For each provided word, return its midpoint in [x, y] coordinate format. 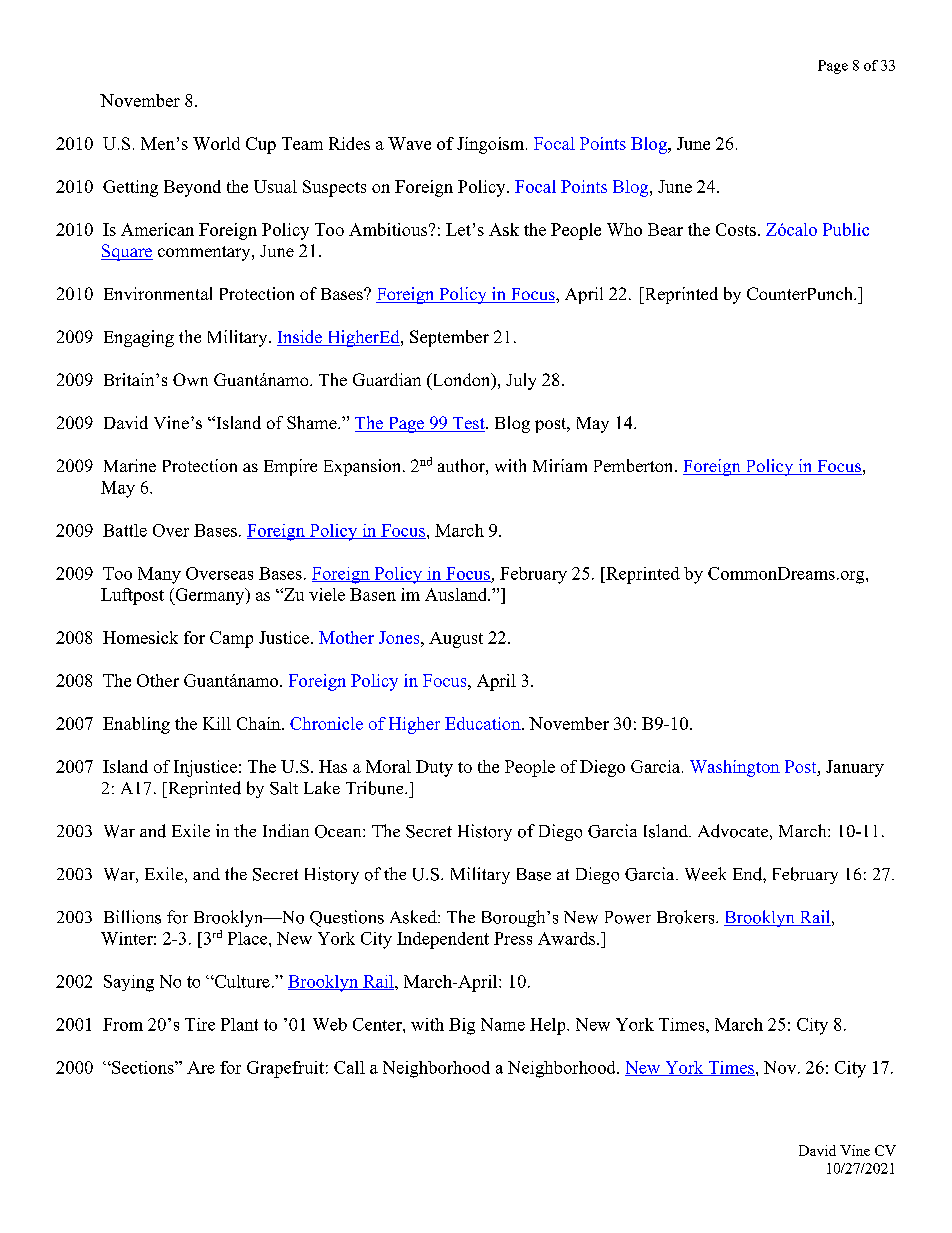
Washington [735, 768]
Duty [434, 768]
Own [190, 379]
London [461, 381]
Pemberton [635, 465]
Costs [736, 229]
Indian [286, 830]
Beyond [192, 188]
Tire [200, 1024]
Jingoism [492, 145]
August [456, 640]
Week [705, 874]
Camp [231, 639]
